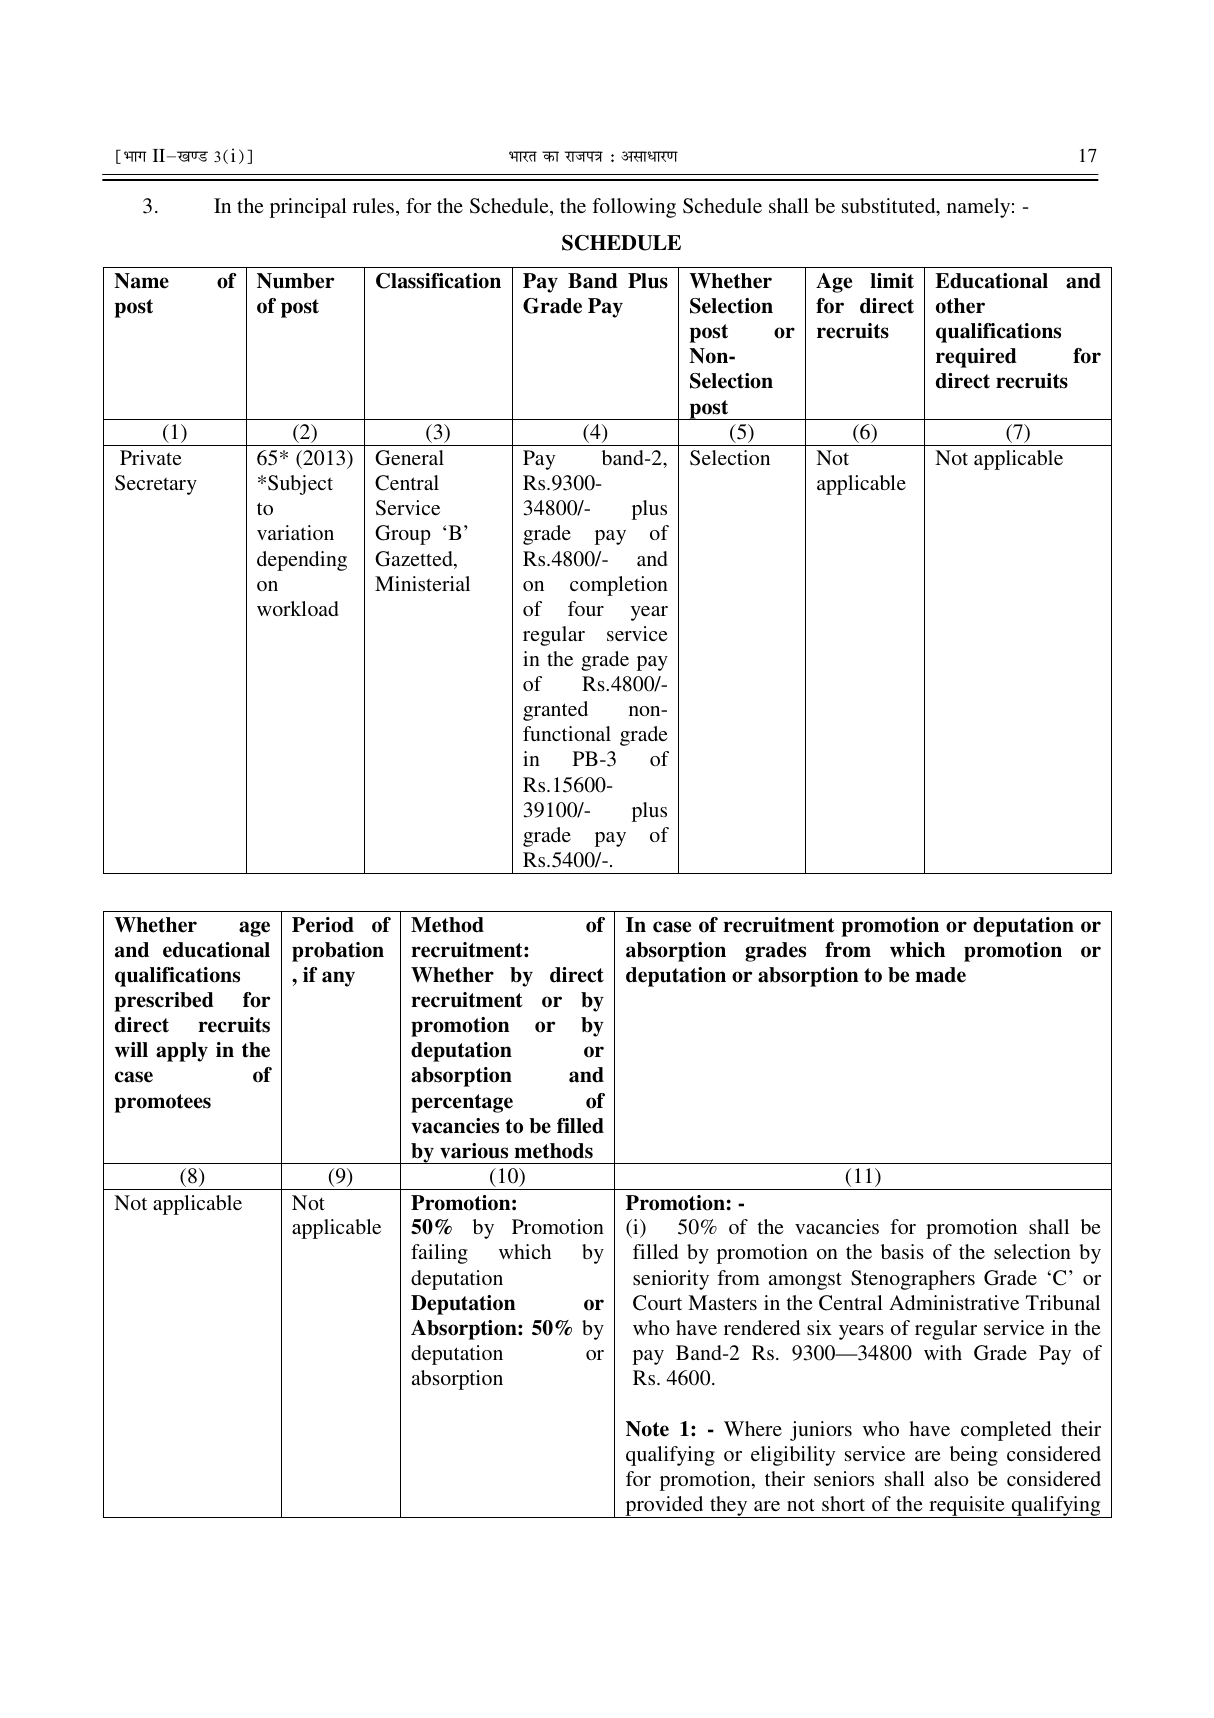  What do you see at coordinates (298, 608) in the page?
I see `workload` at bounding box center [298, 608].
